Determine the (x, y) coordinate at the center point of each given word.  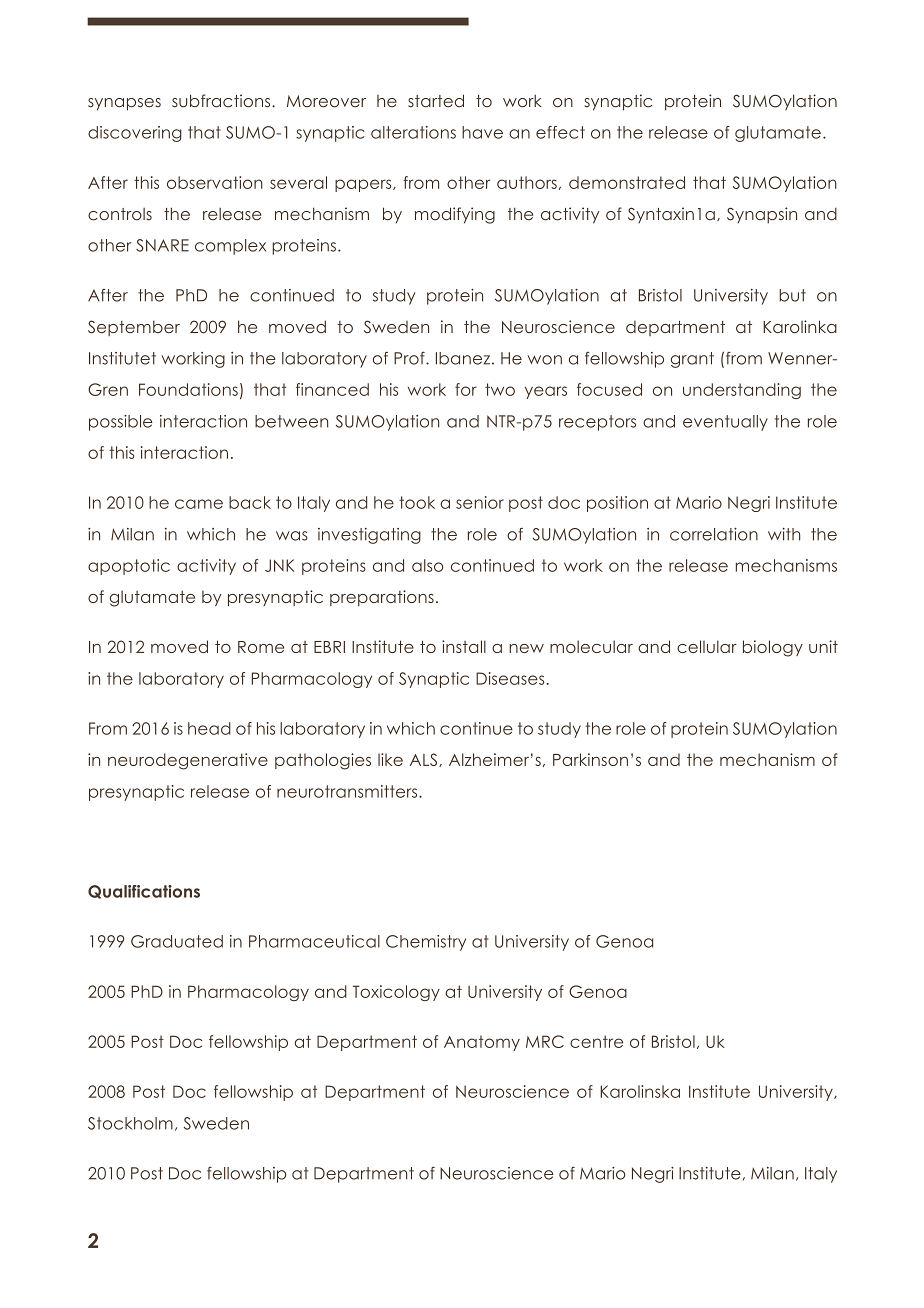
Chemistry (426, 943)
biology (773, 648)
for (466, 389)
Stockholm (130, 1123)
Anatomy (482, 1043)
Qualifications (144, 892)
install (464, 646)
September (134, 328)
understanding (742, 391)
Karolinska (640, 1091)
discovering (135, 134)
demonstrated (627, 182)
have (482, 132)
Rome (261, 647)
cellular (707, 646)
